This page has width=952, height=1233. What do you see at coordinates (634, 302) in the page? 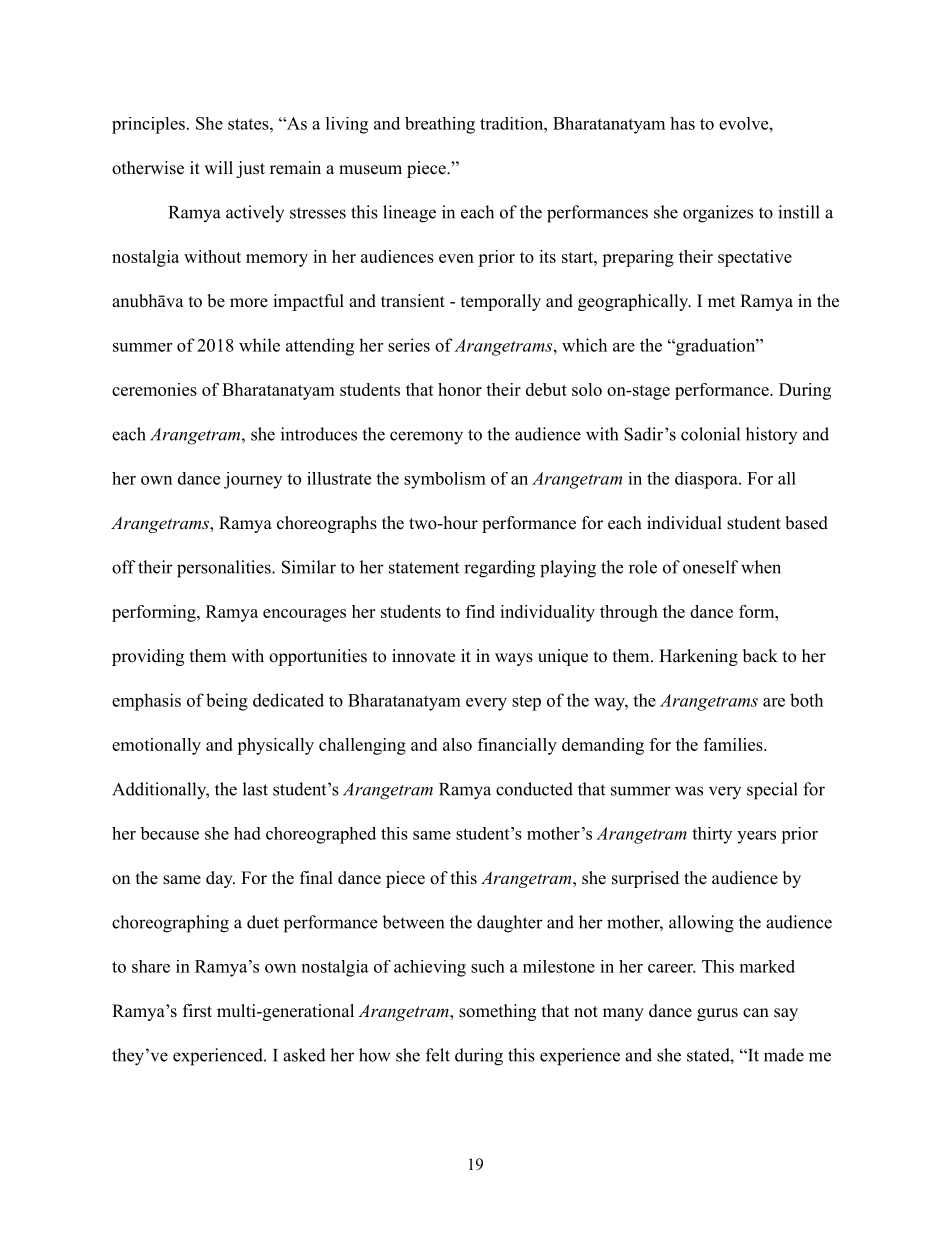
I see `geographically` at bounding box center [634, 302].
